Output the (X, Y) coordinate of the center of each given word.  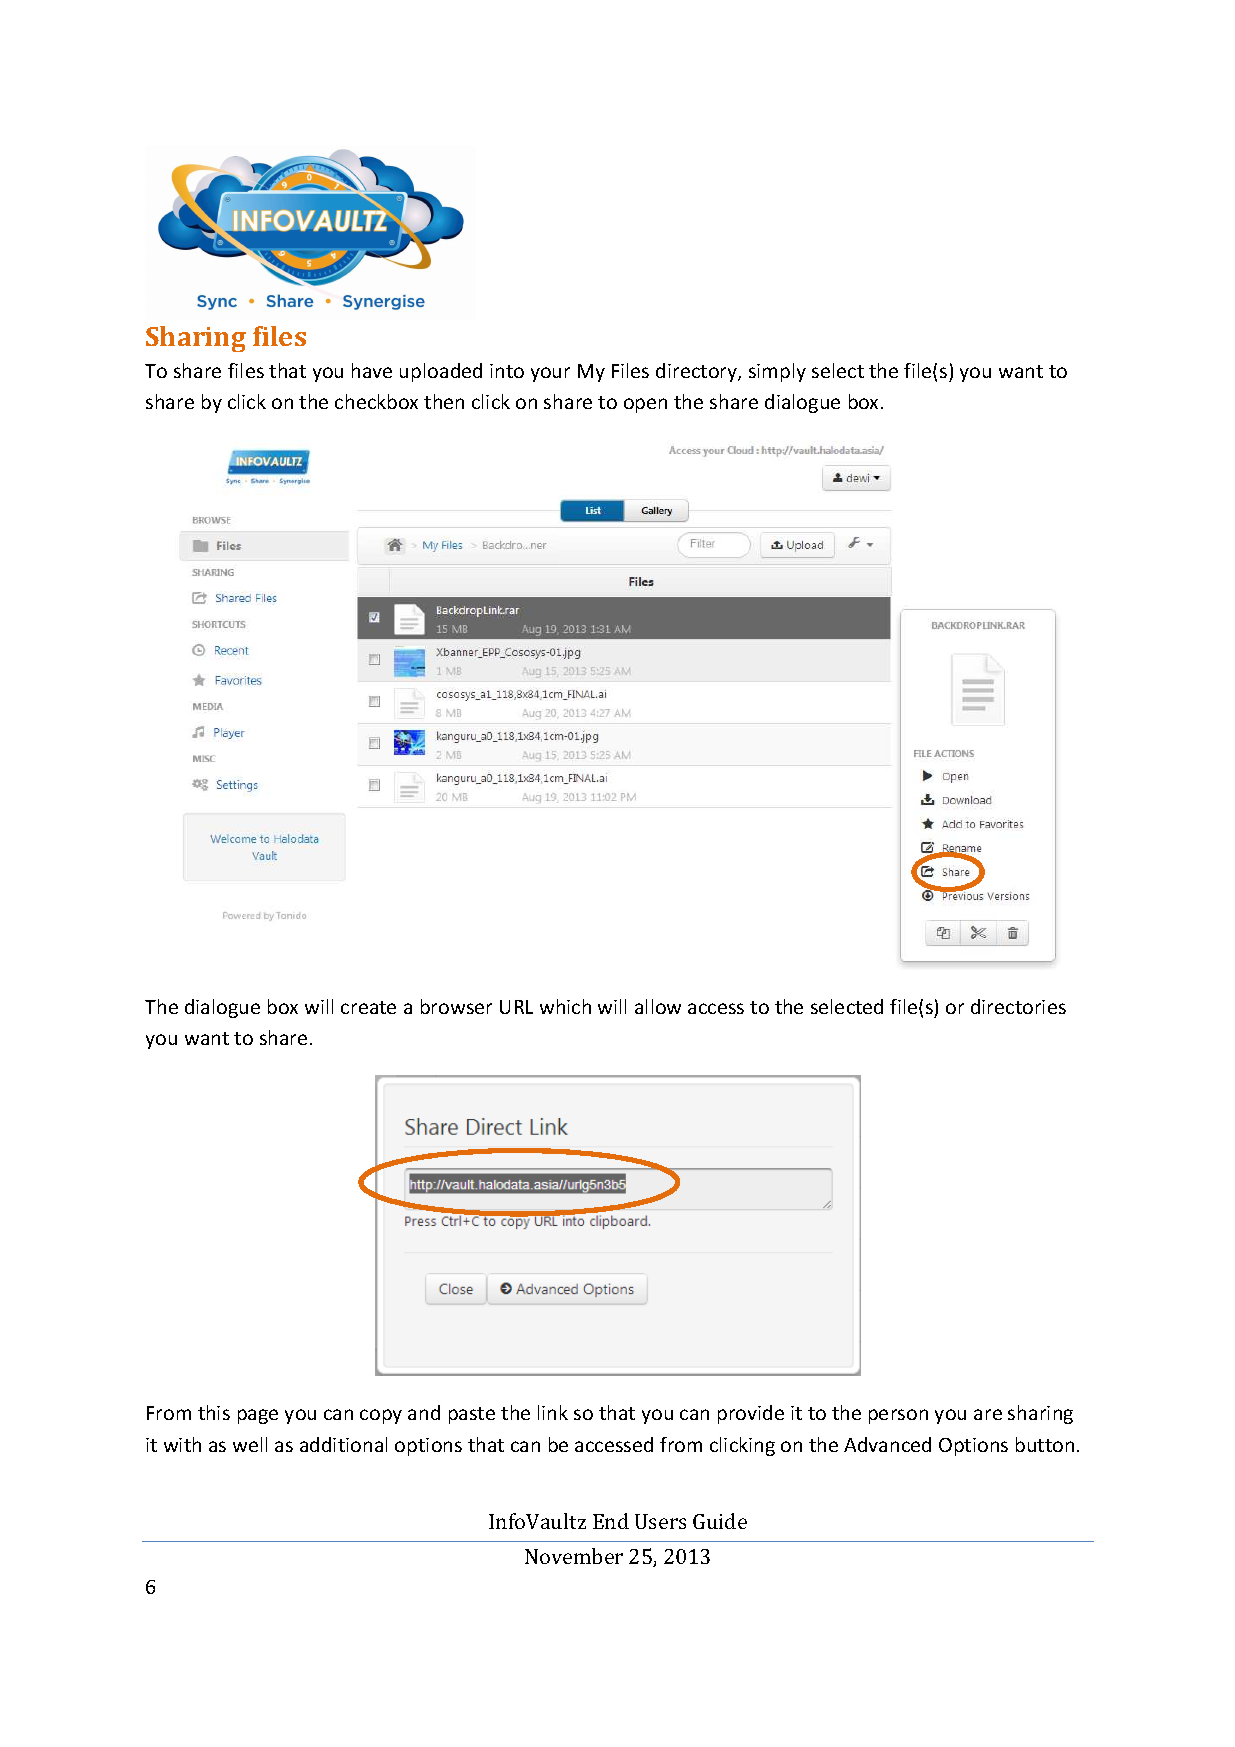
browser (456, 1006)
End (611, 1521)
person (898, 1416)
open (645, 405)
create (368, 1007)
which (565, 1006)
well (250, 1444)
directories (1018, 1006)
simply (777, 372)
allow (658, 1006)
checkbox (376, 401)
